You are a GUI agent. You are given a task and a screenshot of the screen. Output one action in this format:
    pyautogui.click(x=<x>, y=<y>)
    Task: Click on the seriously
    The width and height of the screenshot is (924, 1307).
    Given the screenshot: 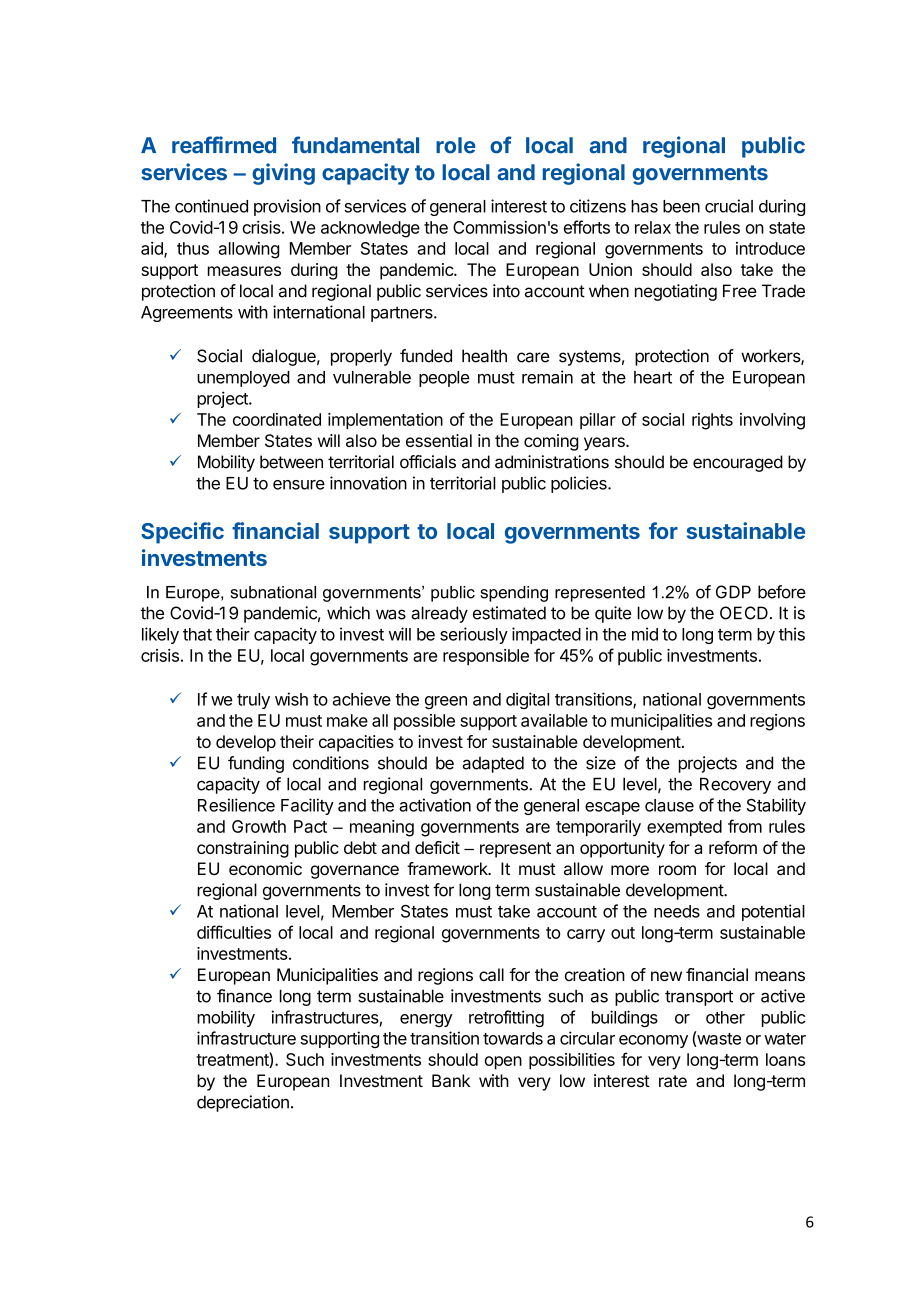 What is the action you would take?
    pyautogui.click(x=474, y=635)
